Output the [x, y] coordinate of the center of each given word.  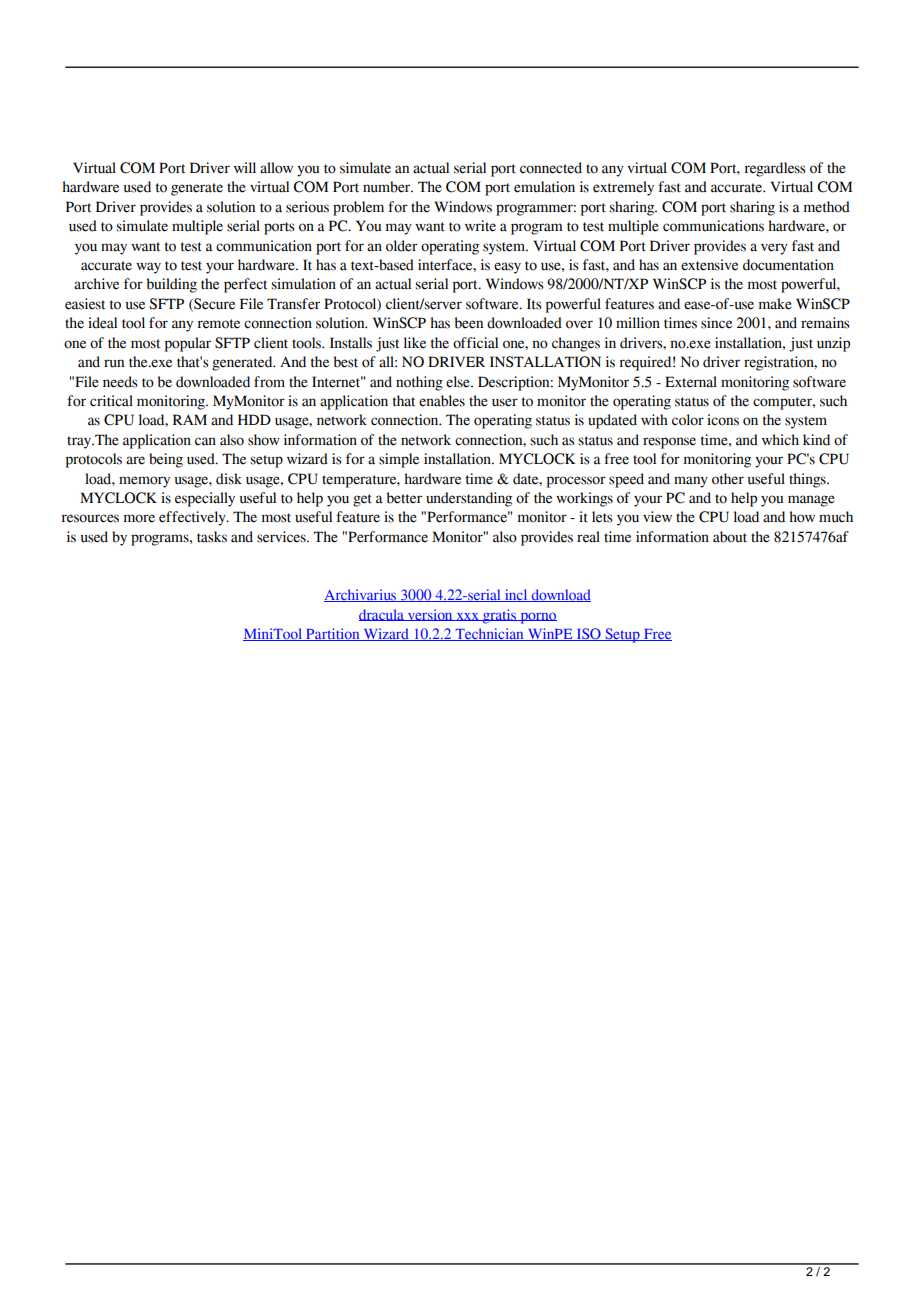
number [388, 187]
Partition [333, 634]
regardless [775, 169]
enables [442, 401]
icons [723, 420]
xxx [467, 617]
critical [111, 401]
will [245, 167]
